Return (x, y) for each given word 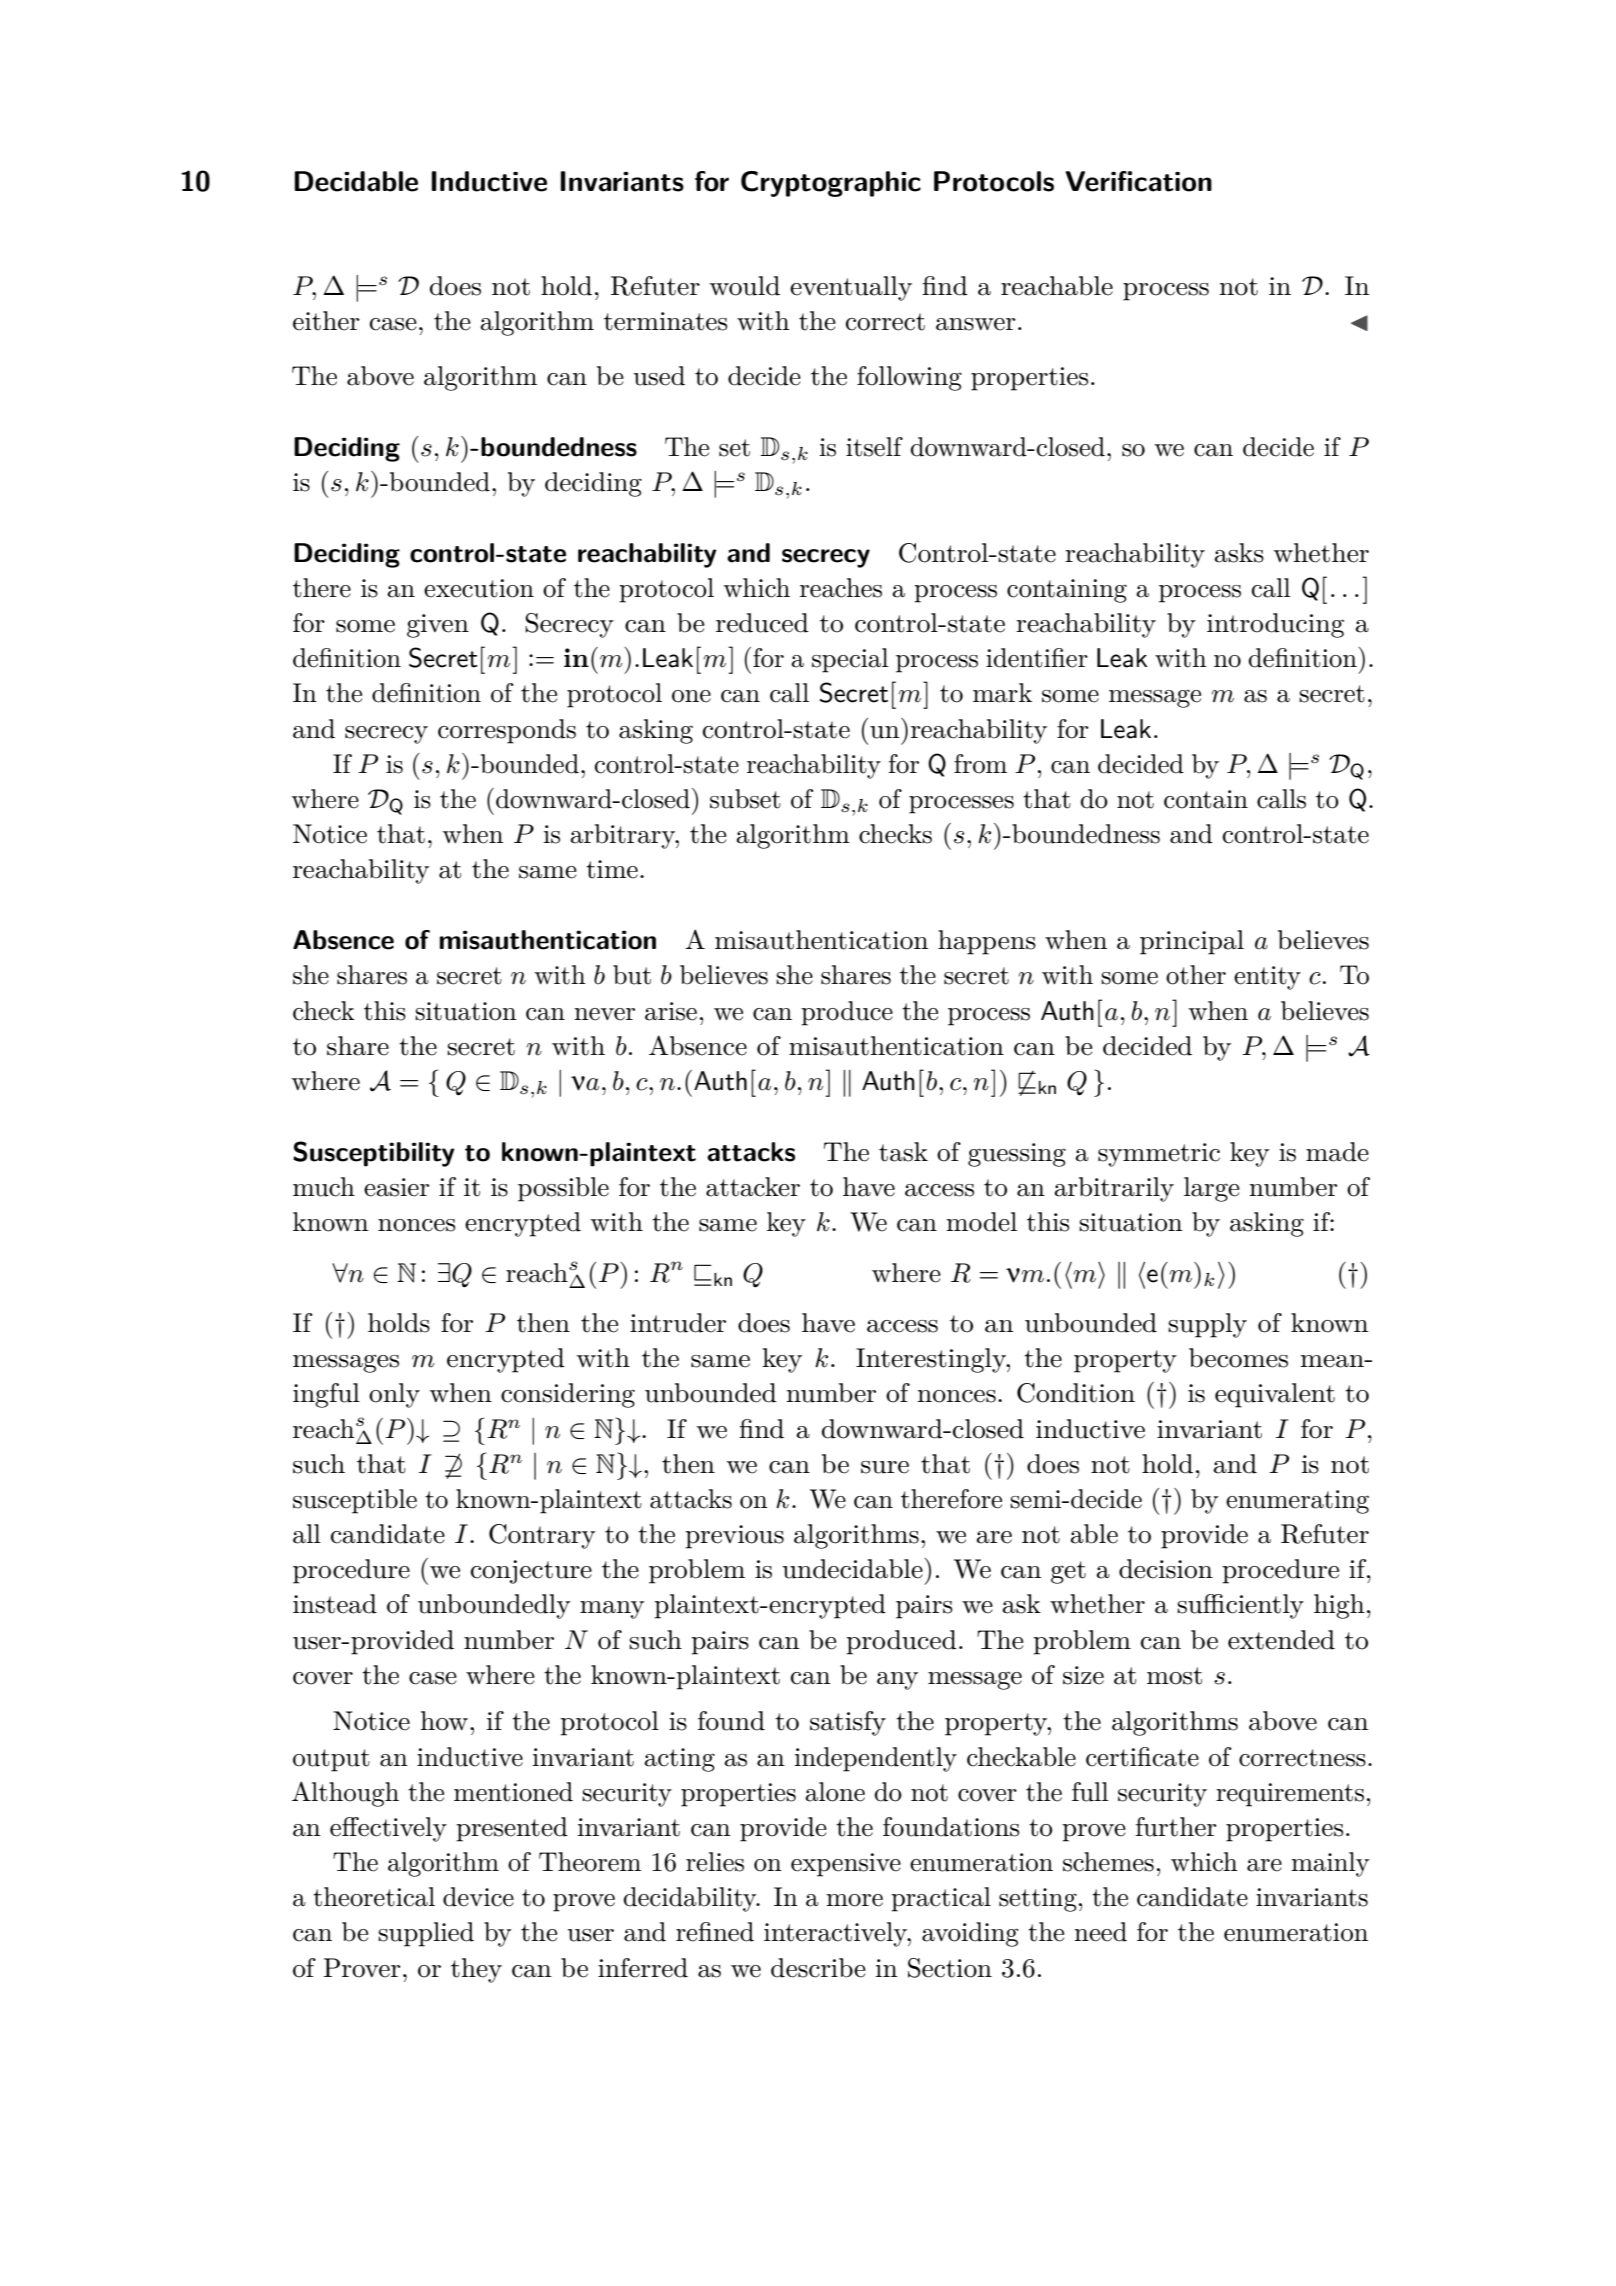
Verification (1138, 181)
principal (1192, 942)
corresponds (507, 731)
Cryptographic (831, 184)
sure (885, 1467)
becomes (1238, 1358)
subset (745, 799)
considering (568, 1395)
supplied (426, 1934)
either (326, 321)
